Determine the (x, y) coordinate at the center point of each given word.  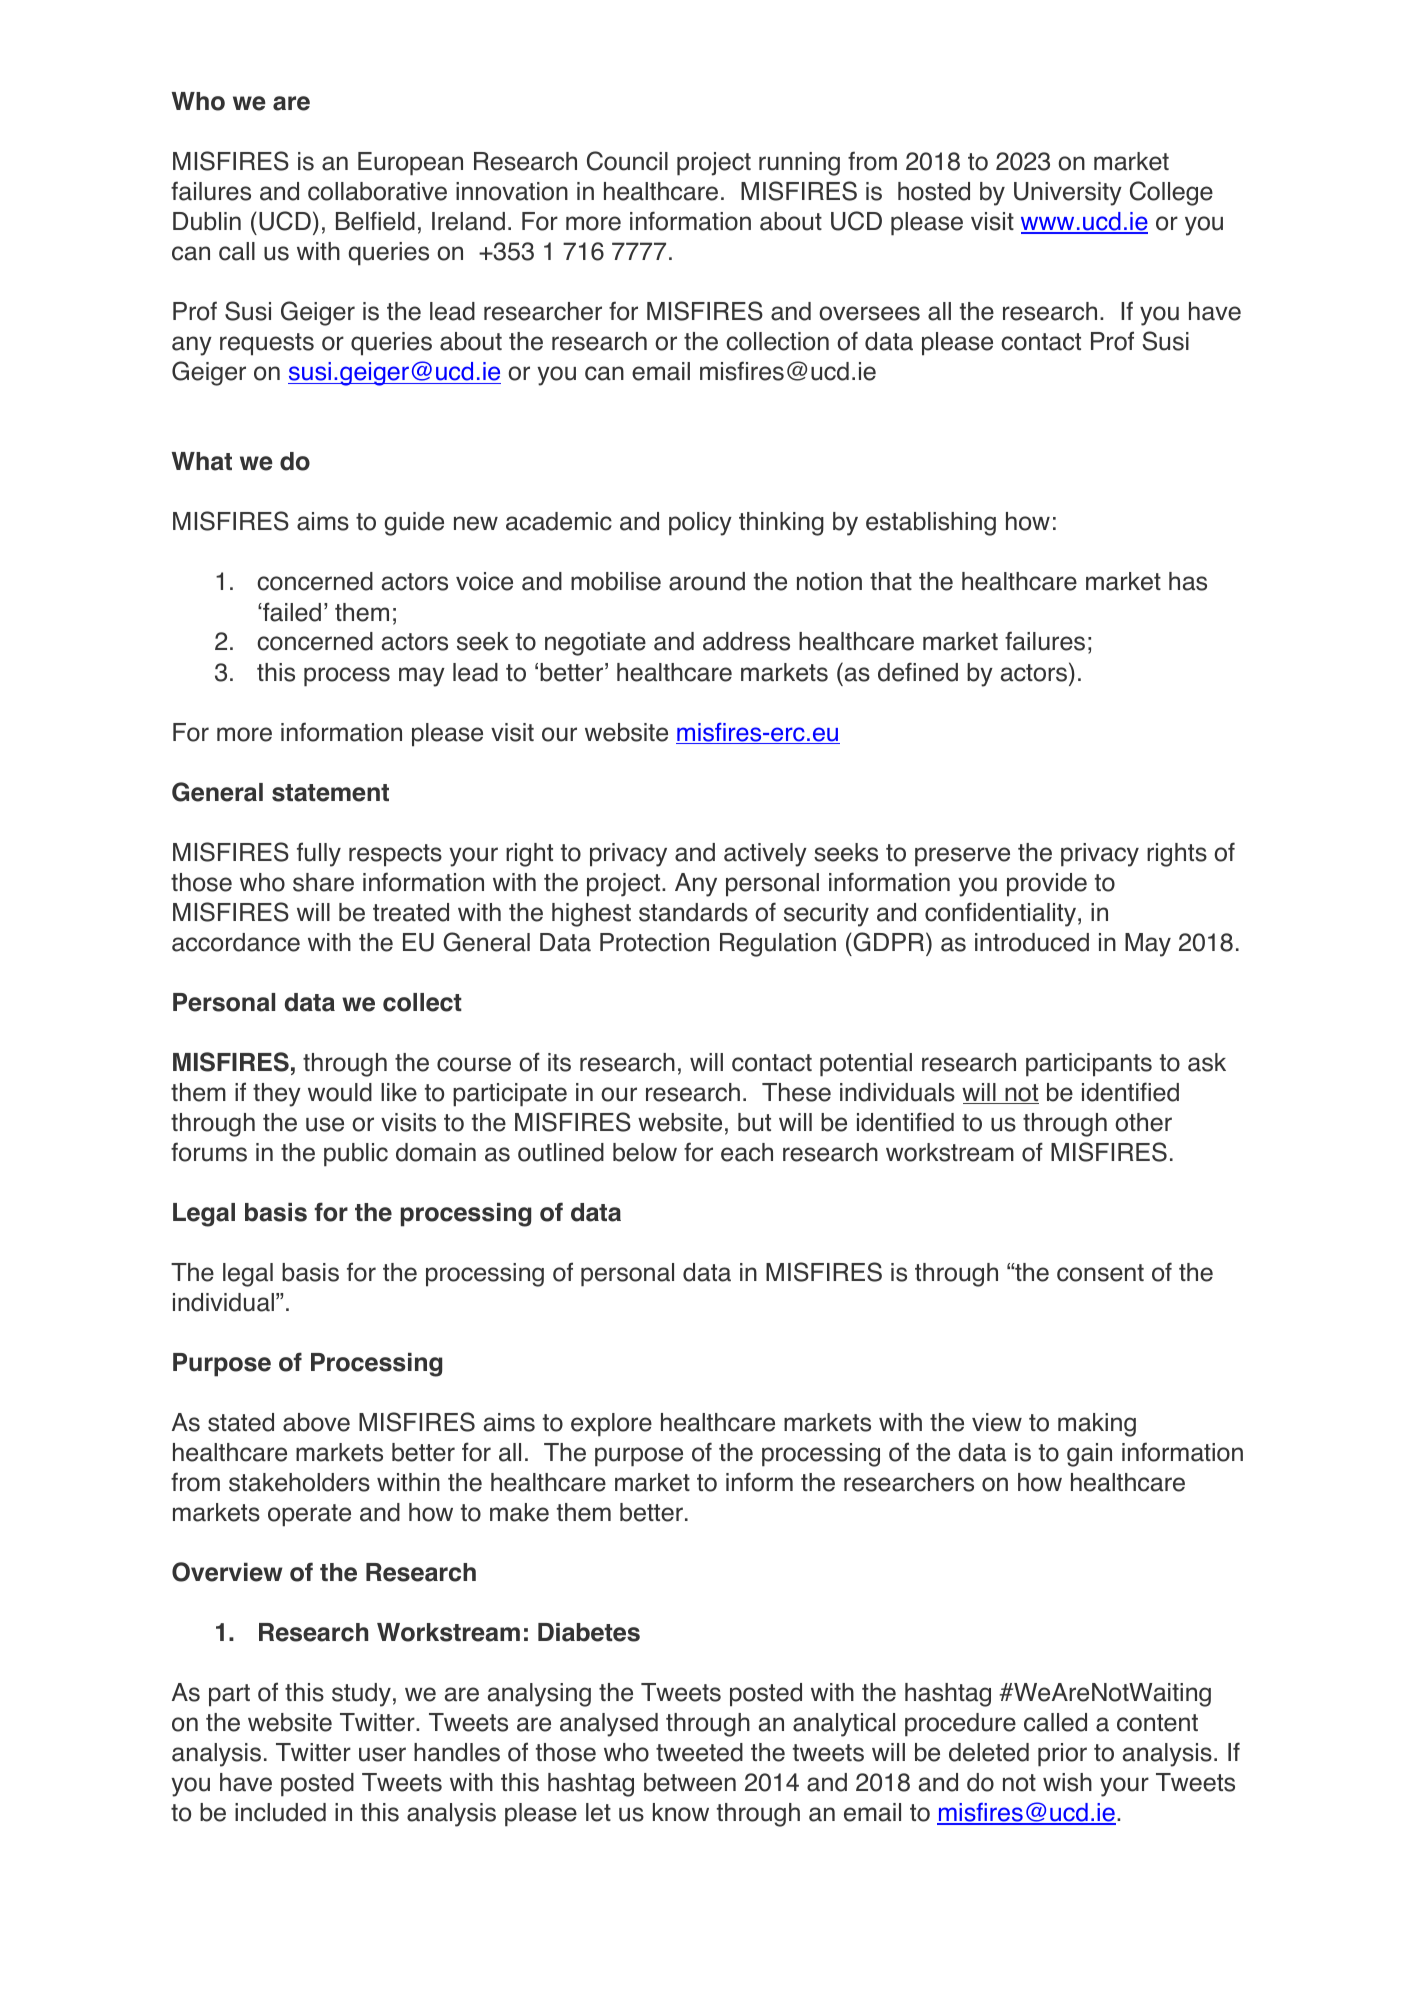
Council (627, 161)
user (382, 1754)
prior (1062, 1755)
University (1068, 194)
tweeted (699, 1752)
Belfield (375, 221)
